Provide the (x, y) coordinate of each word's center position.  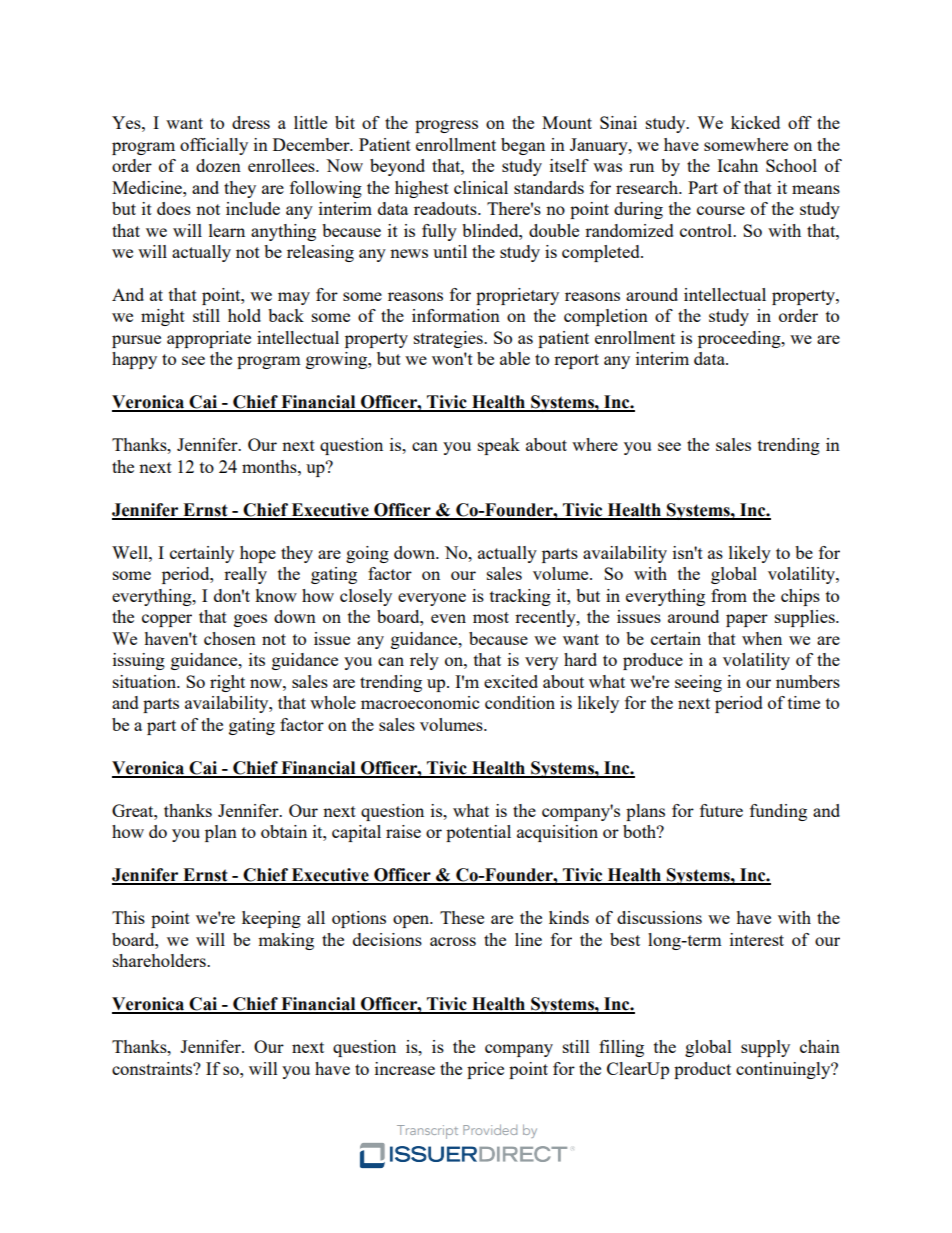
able (515, 358)
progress (446, 126)
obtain (284, 831)
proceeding (740, 339)
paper (747, 620)
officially (214, 146)
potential (478, 833)
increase (405, 1068)
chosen (230, 638)
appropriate (209, 339)
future (721, 810)
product (702, 1070)
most (491, 617)
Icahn (737, 165)
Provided (490, 1129)
